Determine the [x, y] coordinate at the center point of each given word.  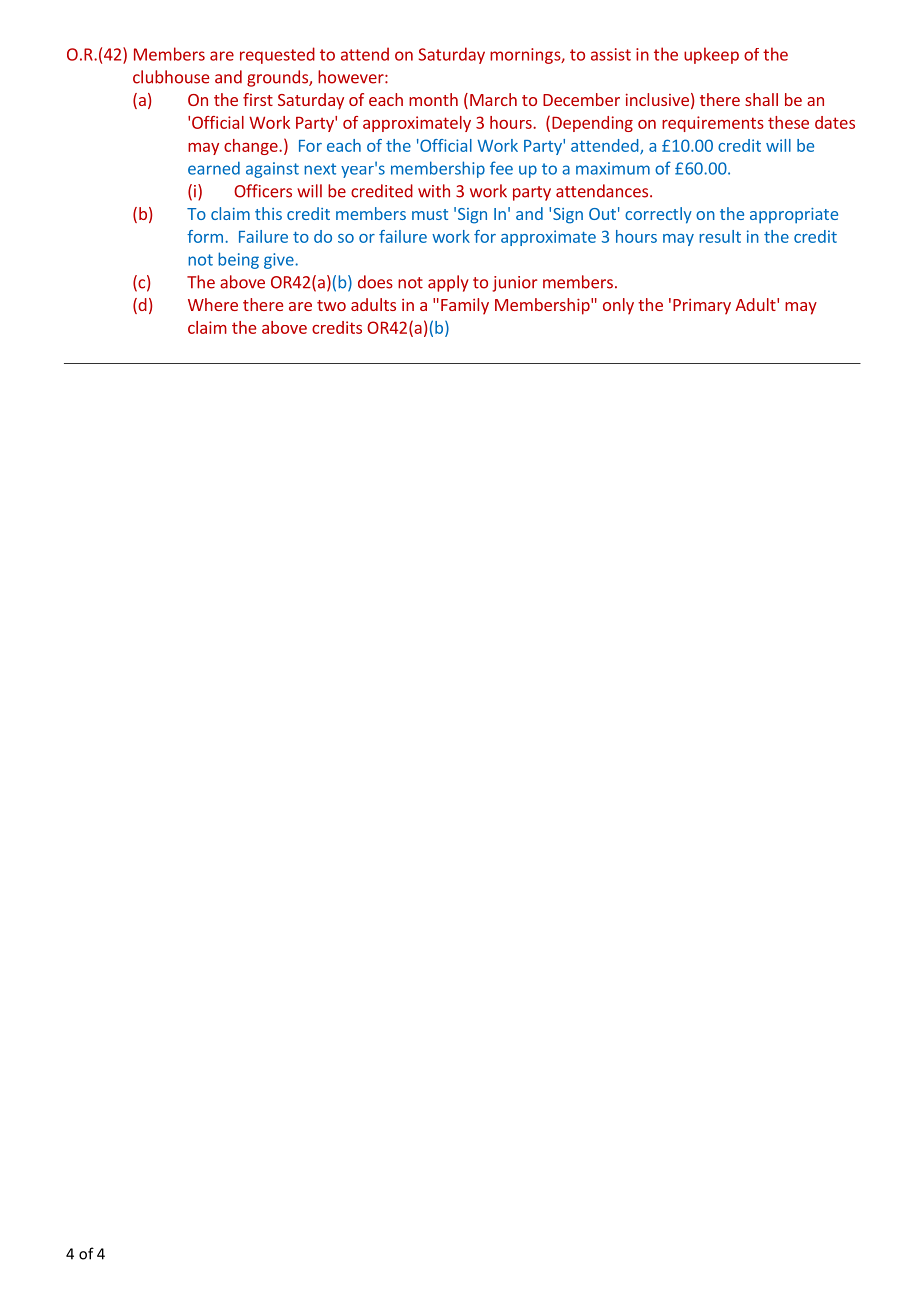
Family [465, 306]
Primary [702, 307]
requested [277, 55]
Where [213, 304]
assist [611, 54]
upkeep [711, 55]
